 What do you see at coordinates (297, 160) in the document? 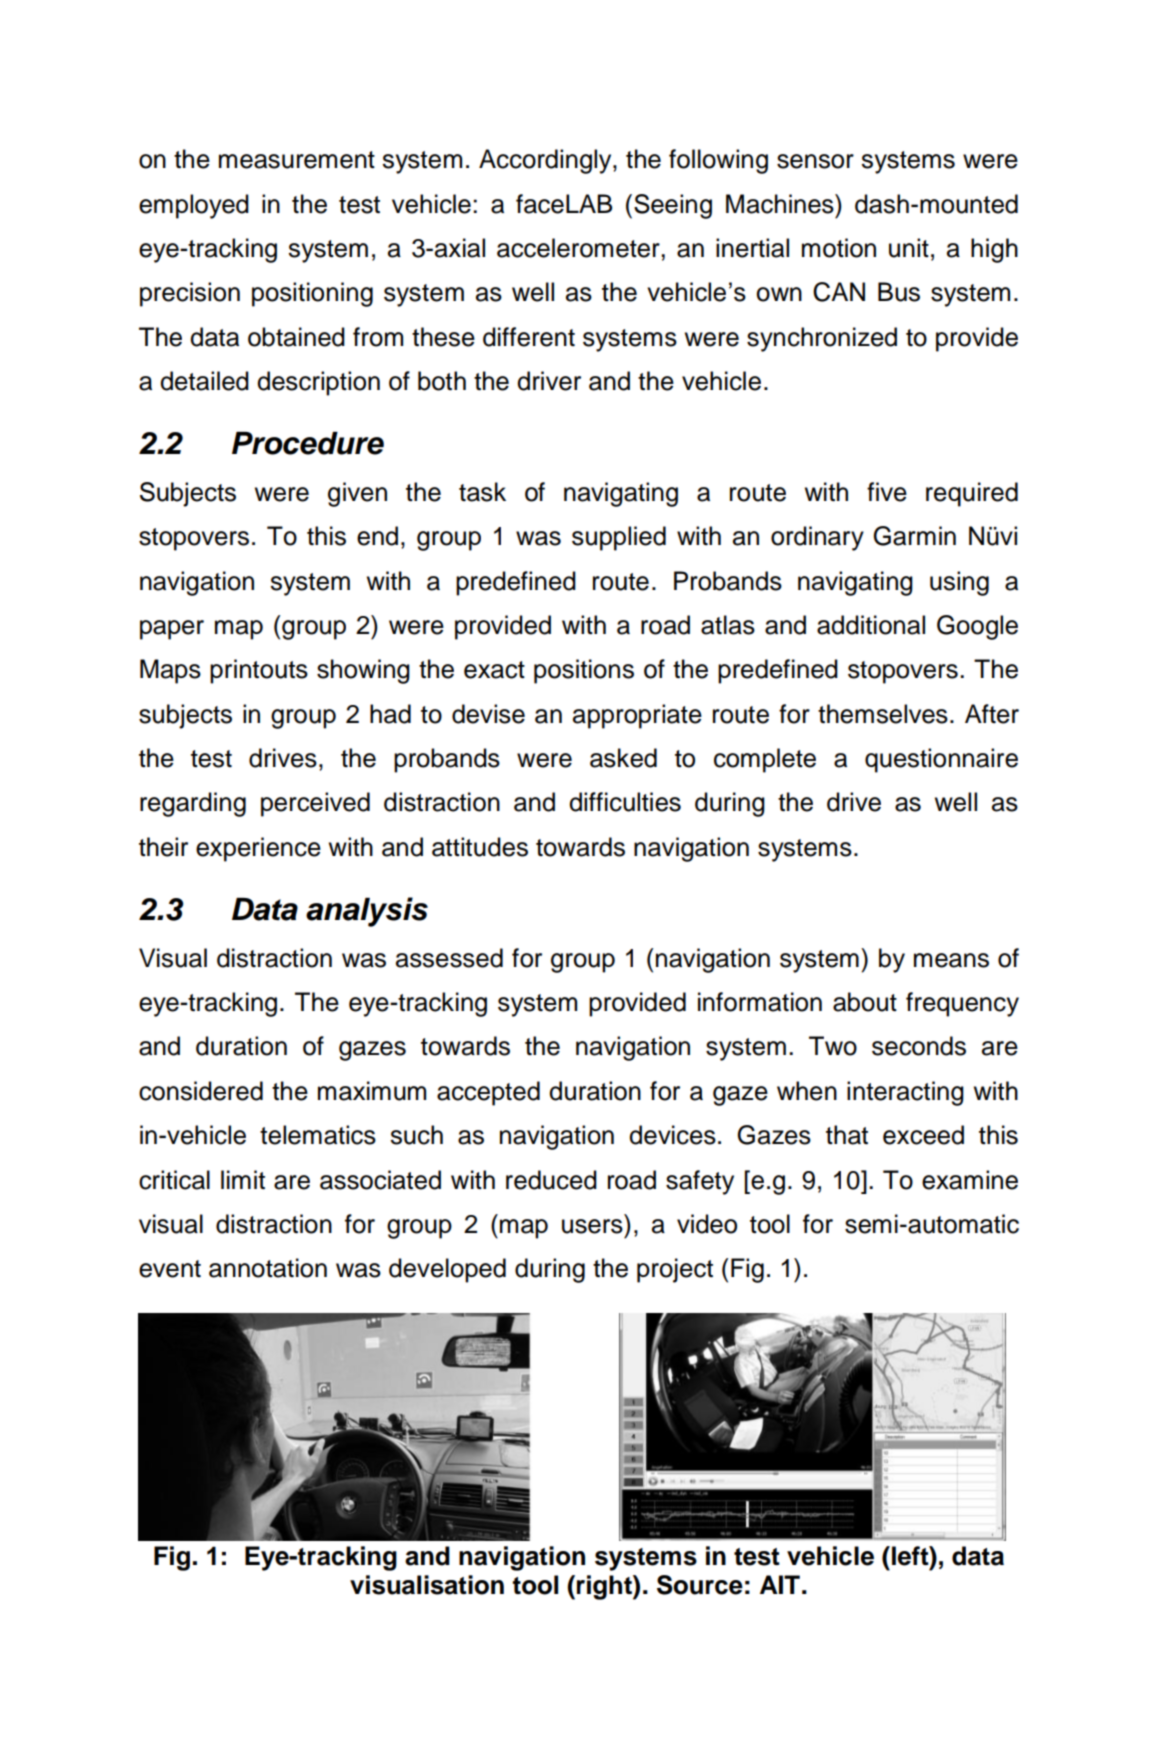
I see `measurement` at bounding box center [297, 160].
